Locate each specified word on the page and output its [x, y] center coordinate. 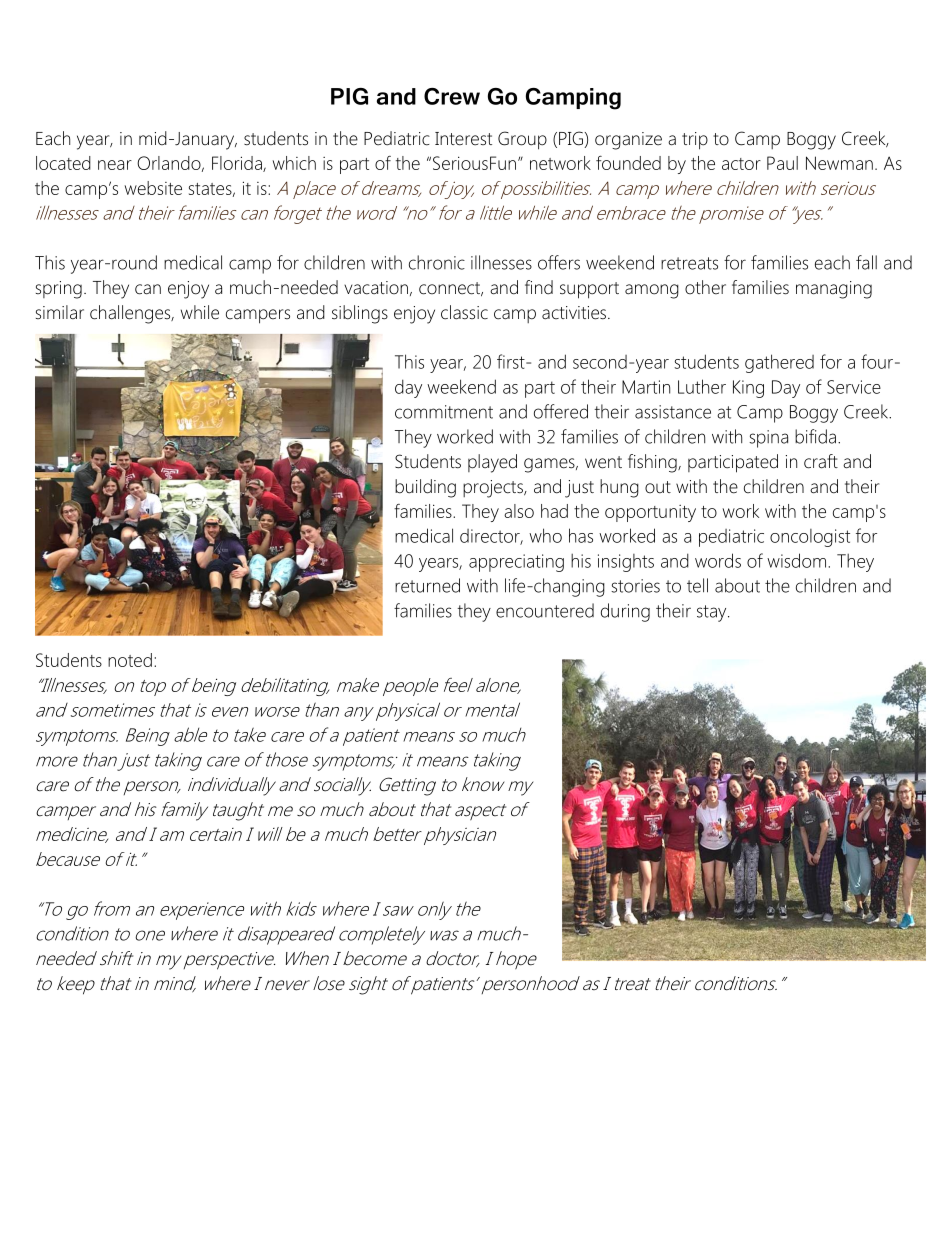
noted [130, 660]
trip [695, 141]
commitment [444, 412]
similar [60, 312]
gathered [779, 363]
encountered [545, 610]
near [115, 165]
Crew [452, 96]
